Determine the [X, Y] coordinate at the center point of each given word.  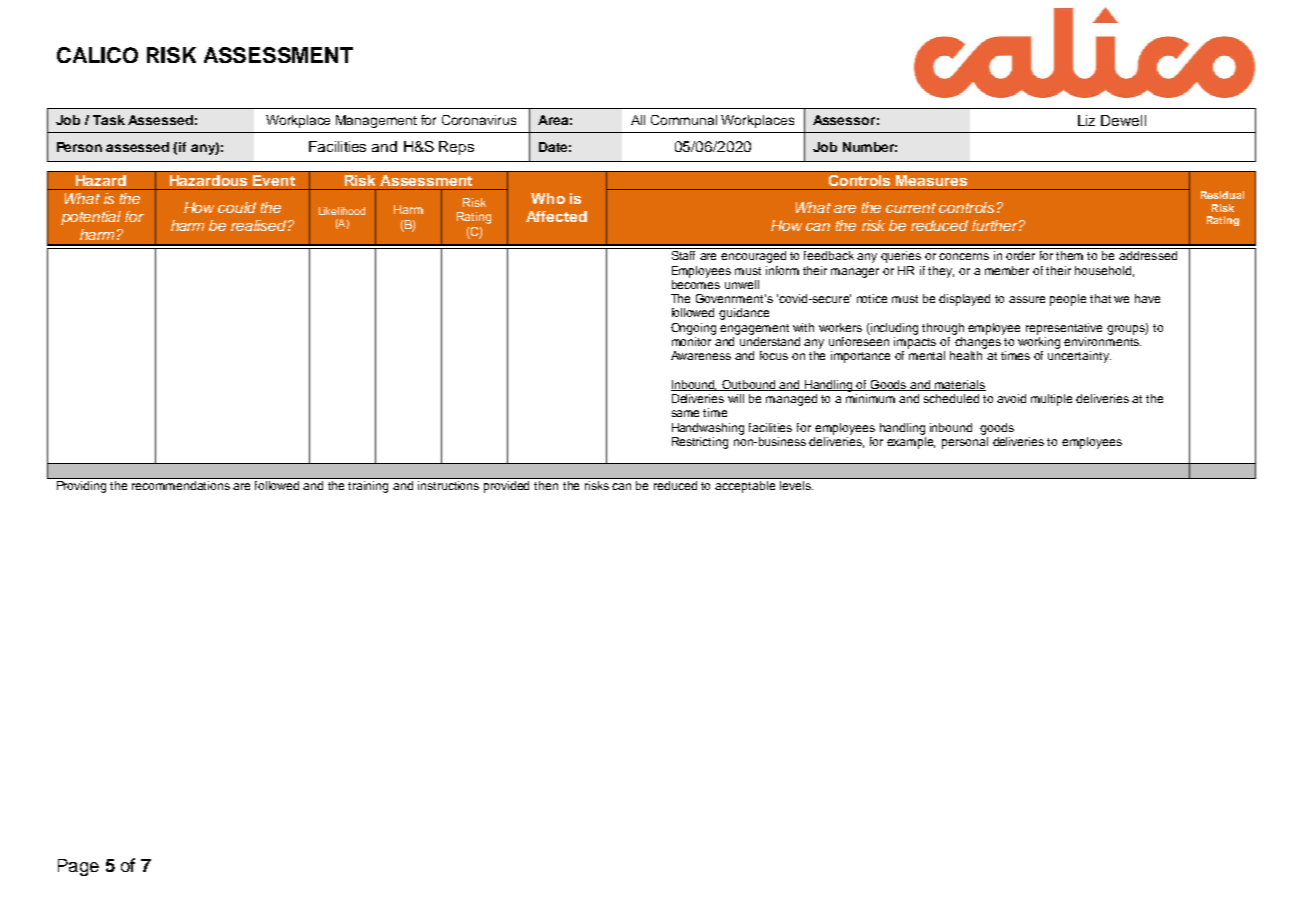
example [911, 441]
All [638, 120]
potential [91, 218]
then [546, 485]
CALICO [97, 55]
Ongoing [693, 329]
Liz [1086, 120]
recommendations [181, 485]
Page [78, 867]
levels [796, 485]
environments [1102, 340]
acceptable [745, 487]
